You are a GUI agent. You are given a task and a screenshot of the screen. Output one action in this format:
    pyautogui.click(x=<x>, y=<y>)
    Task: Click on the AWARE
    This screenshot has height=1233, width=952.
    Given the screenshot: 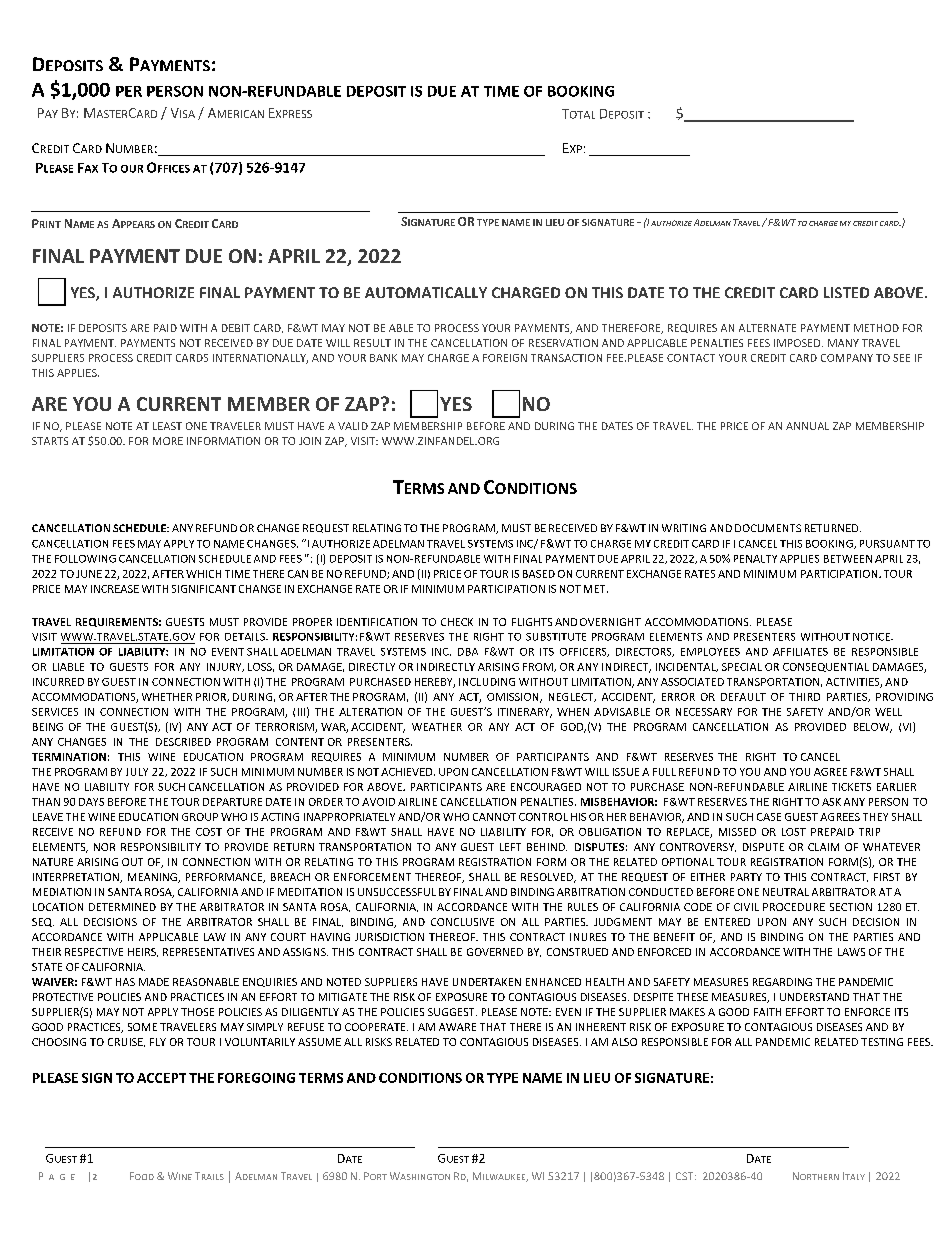 What is the action you would take?
    pyautogui.click(x=457, y=1027)
